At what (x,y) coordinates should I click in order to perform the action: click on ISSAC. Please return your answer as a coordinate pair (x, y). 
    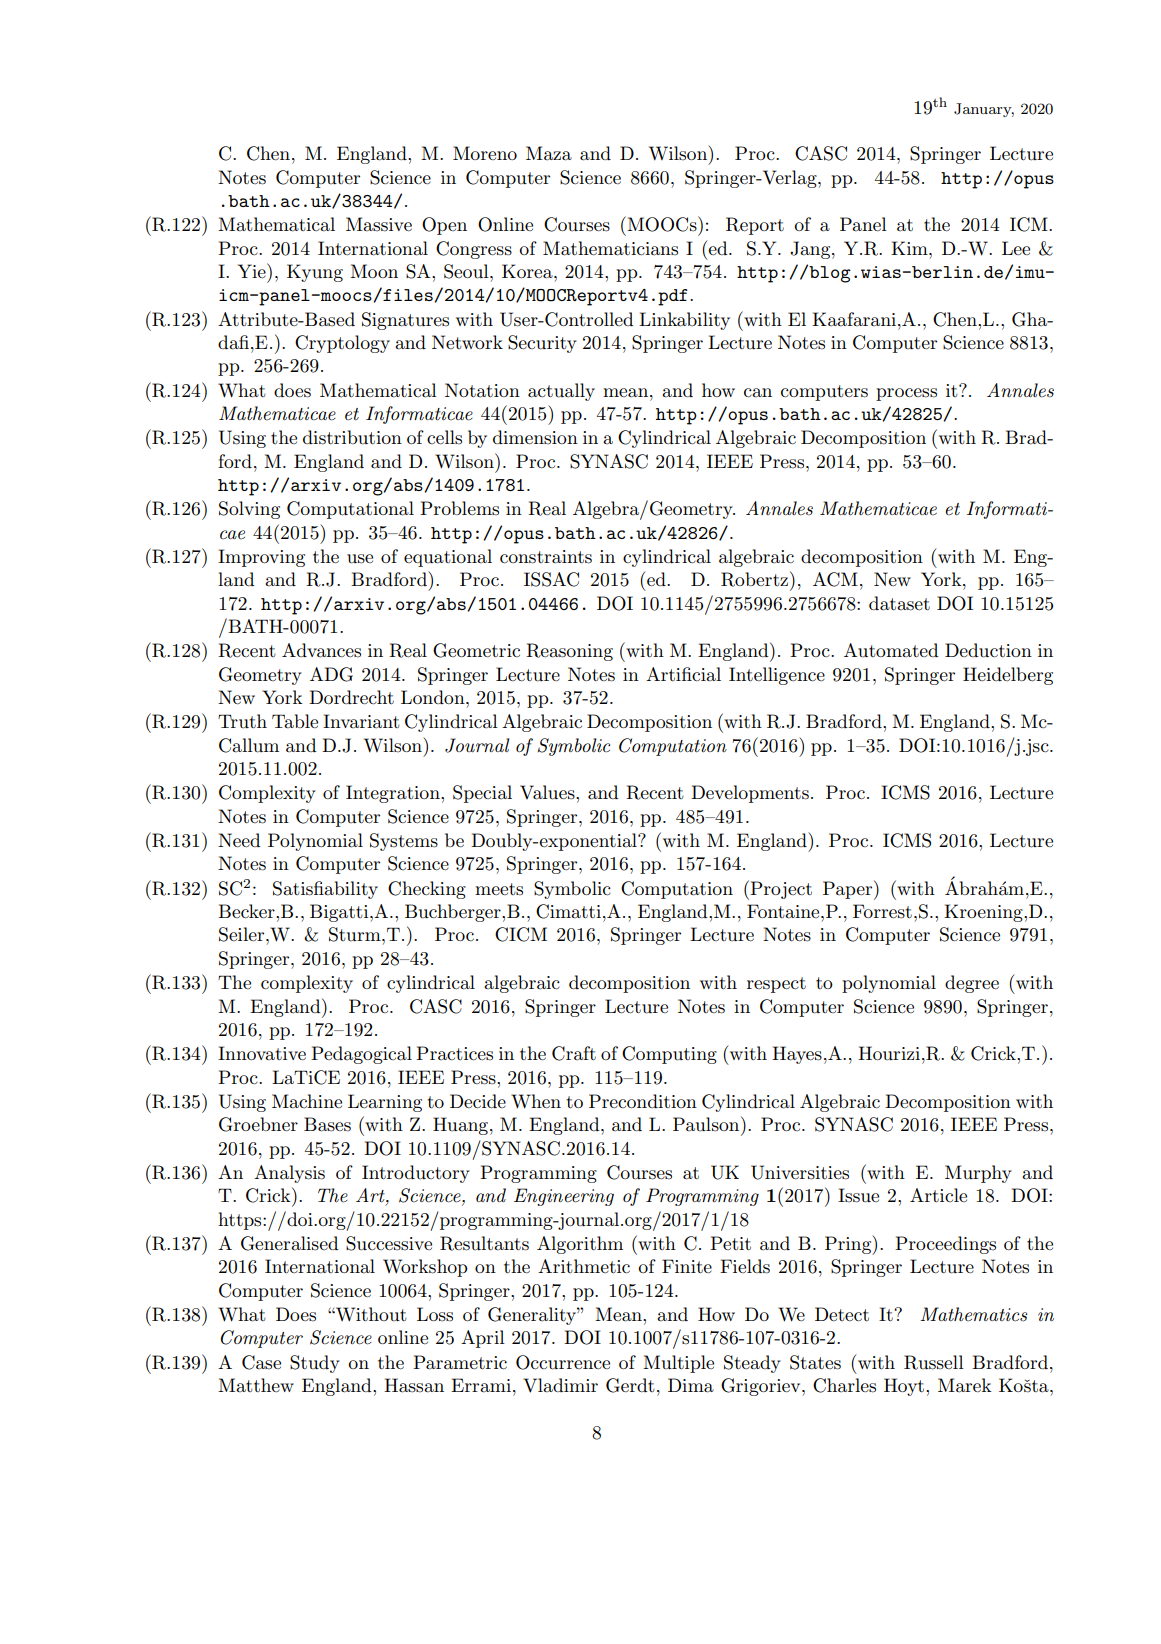
    Looking at the image, I should click on (551, 579).
